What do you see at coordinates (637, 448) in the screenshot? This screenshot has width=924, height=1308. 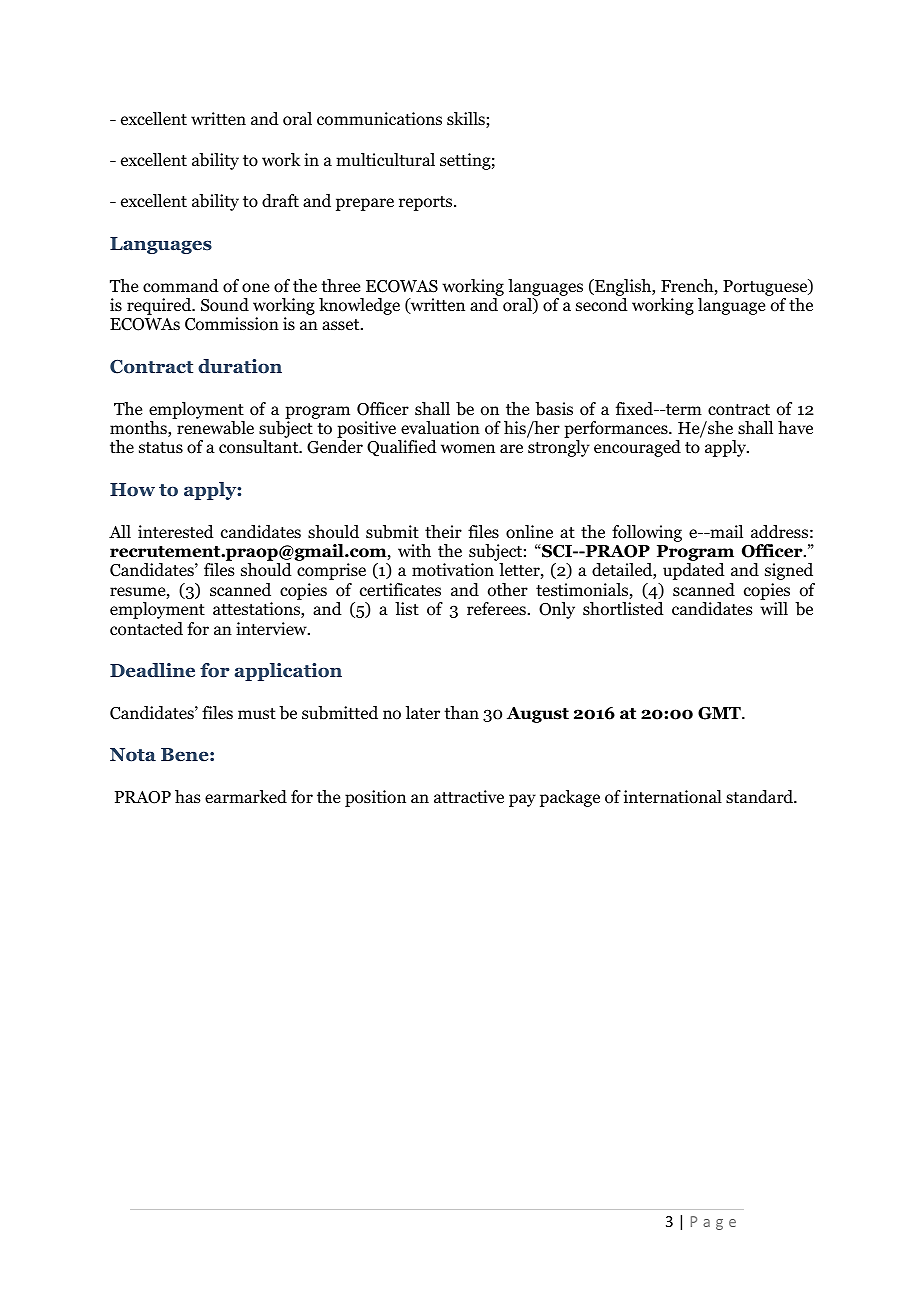 I see `encouraged` at bounding box center [637, 448].
